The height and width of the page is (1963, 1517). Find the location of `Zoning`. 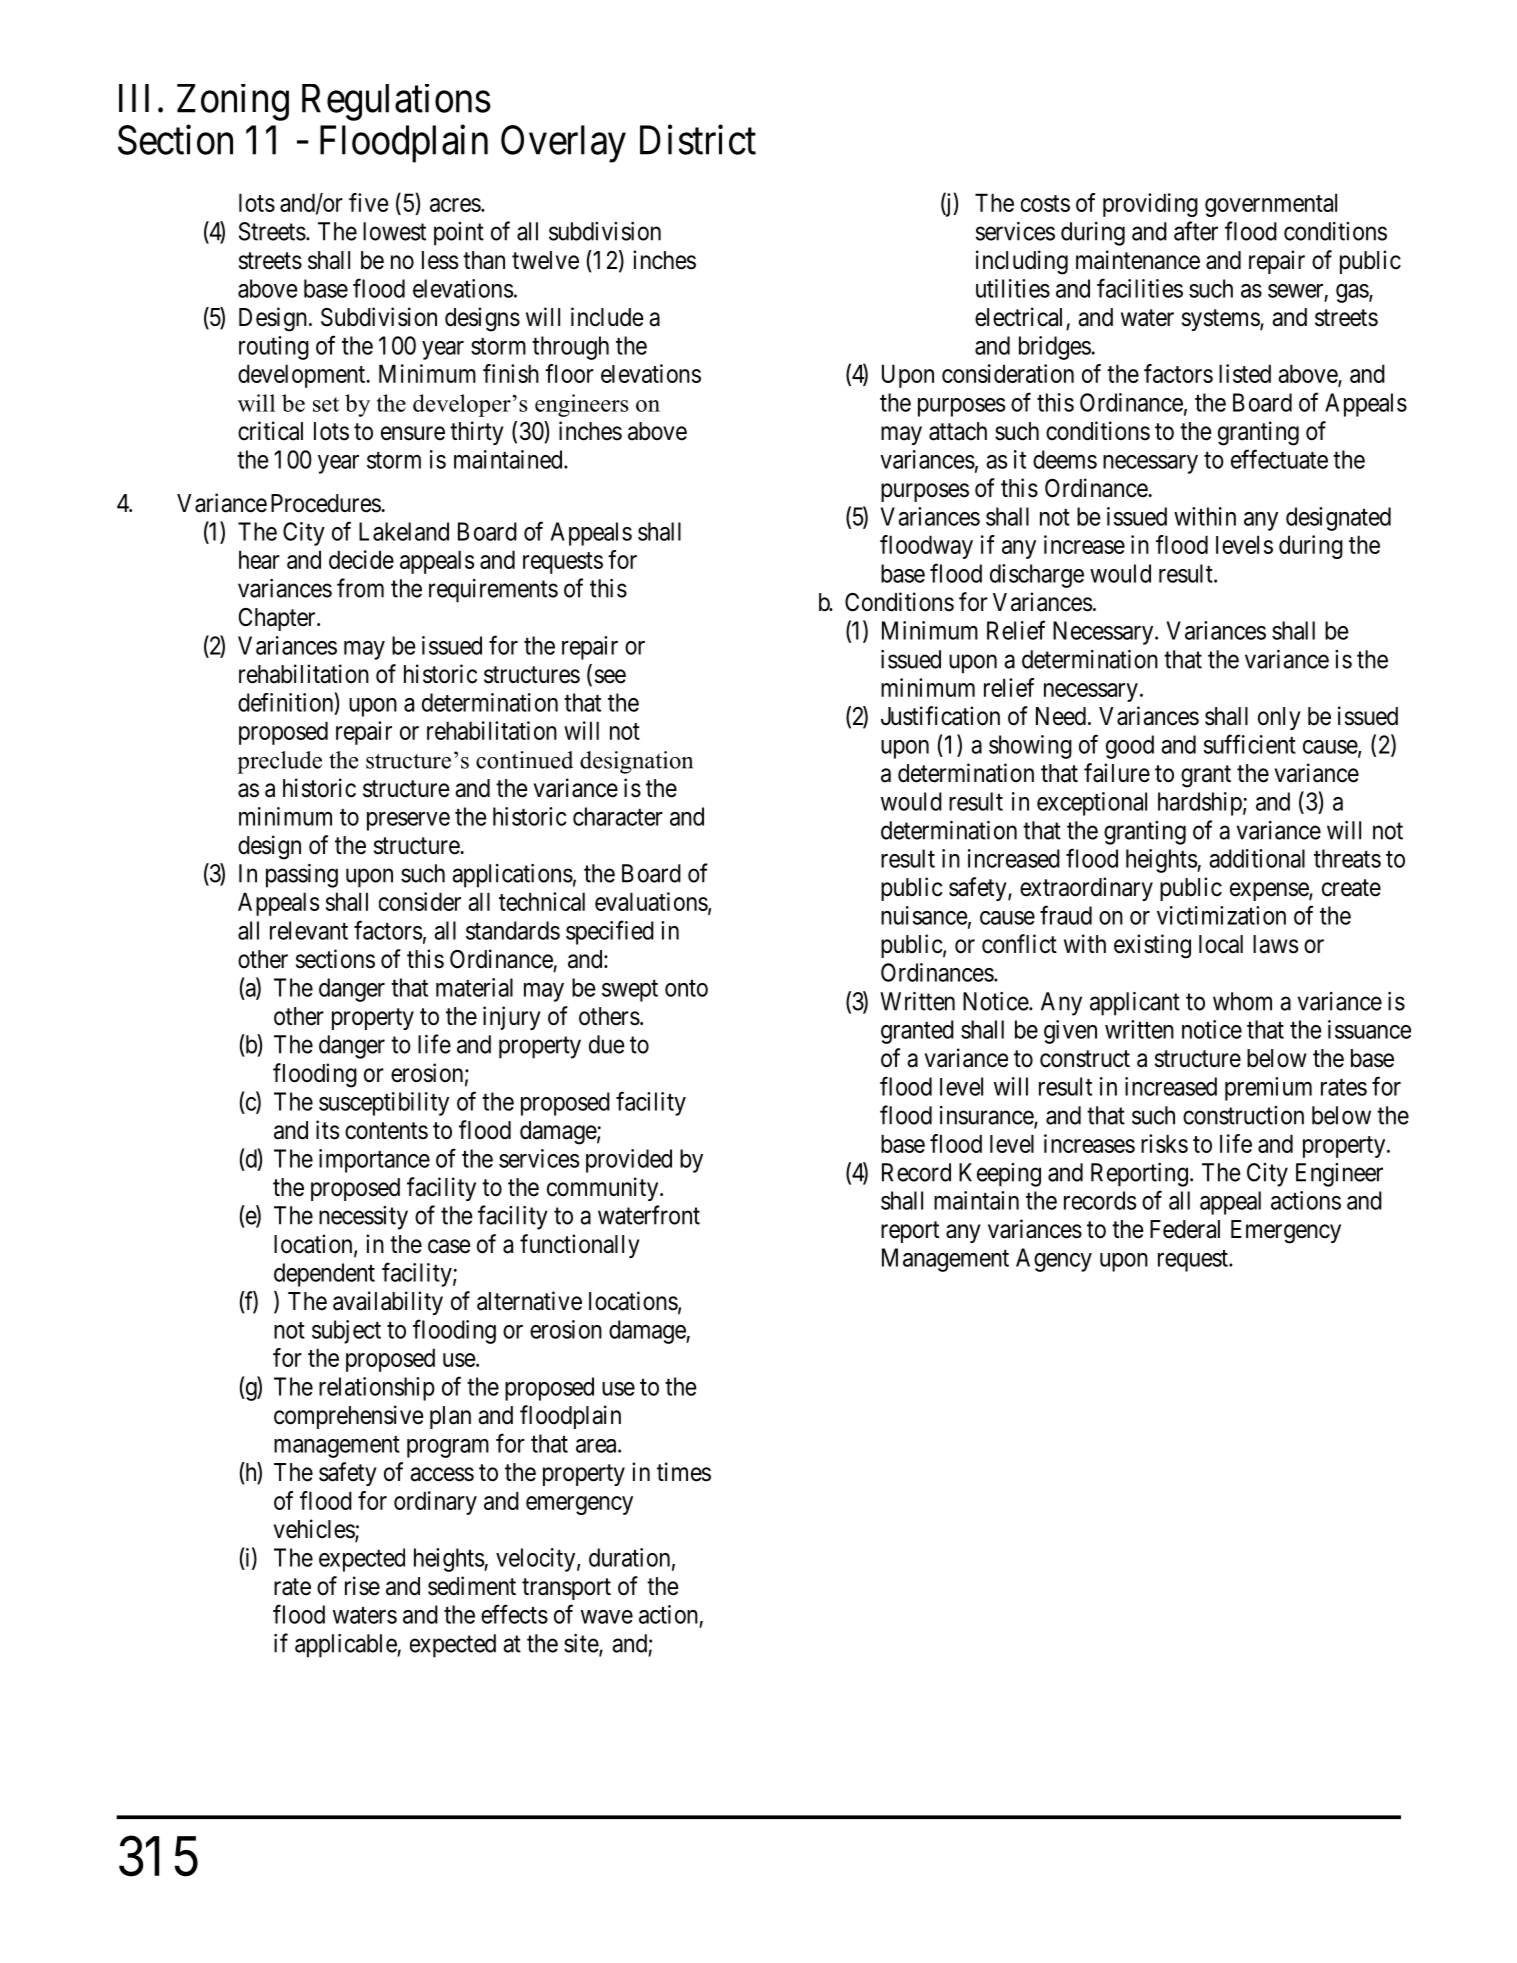

Zoning is located at coordinates (233, 102).
